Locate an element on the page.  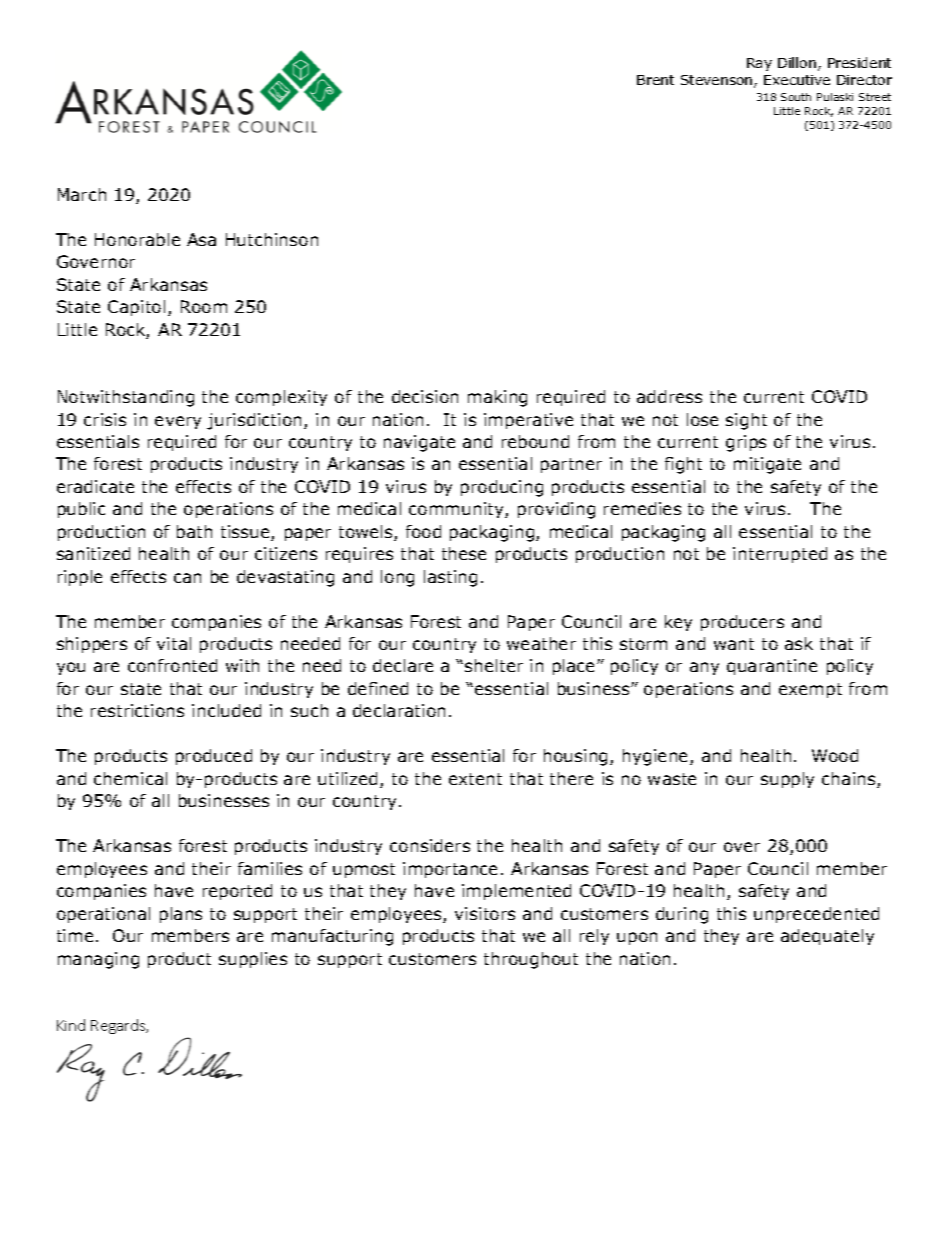
managing is located at coordinates (98, 960).
